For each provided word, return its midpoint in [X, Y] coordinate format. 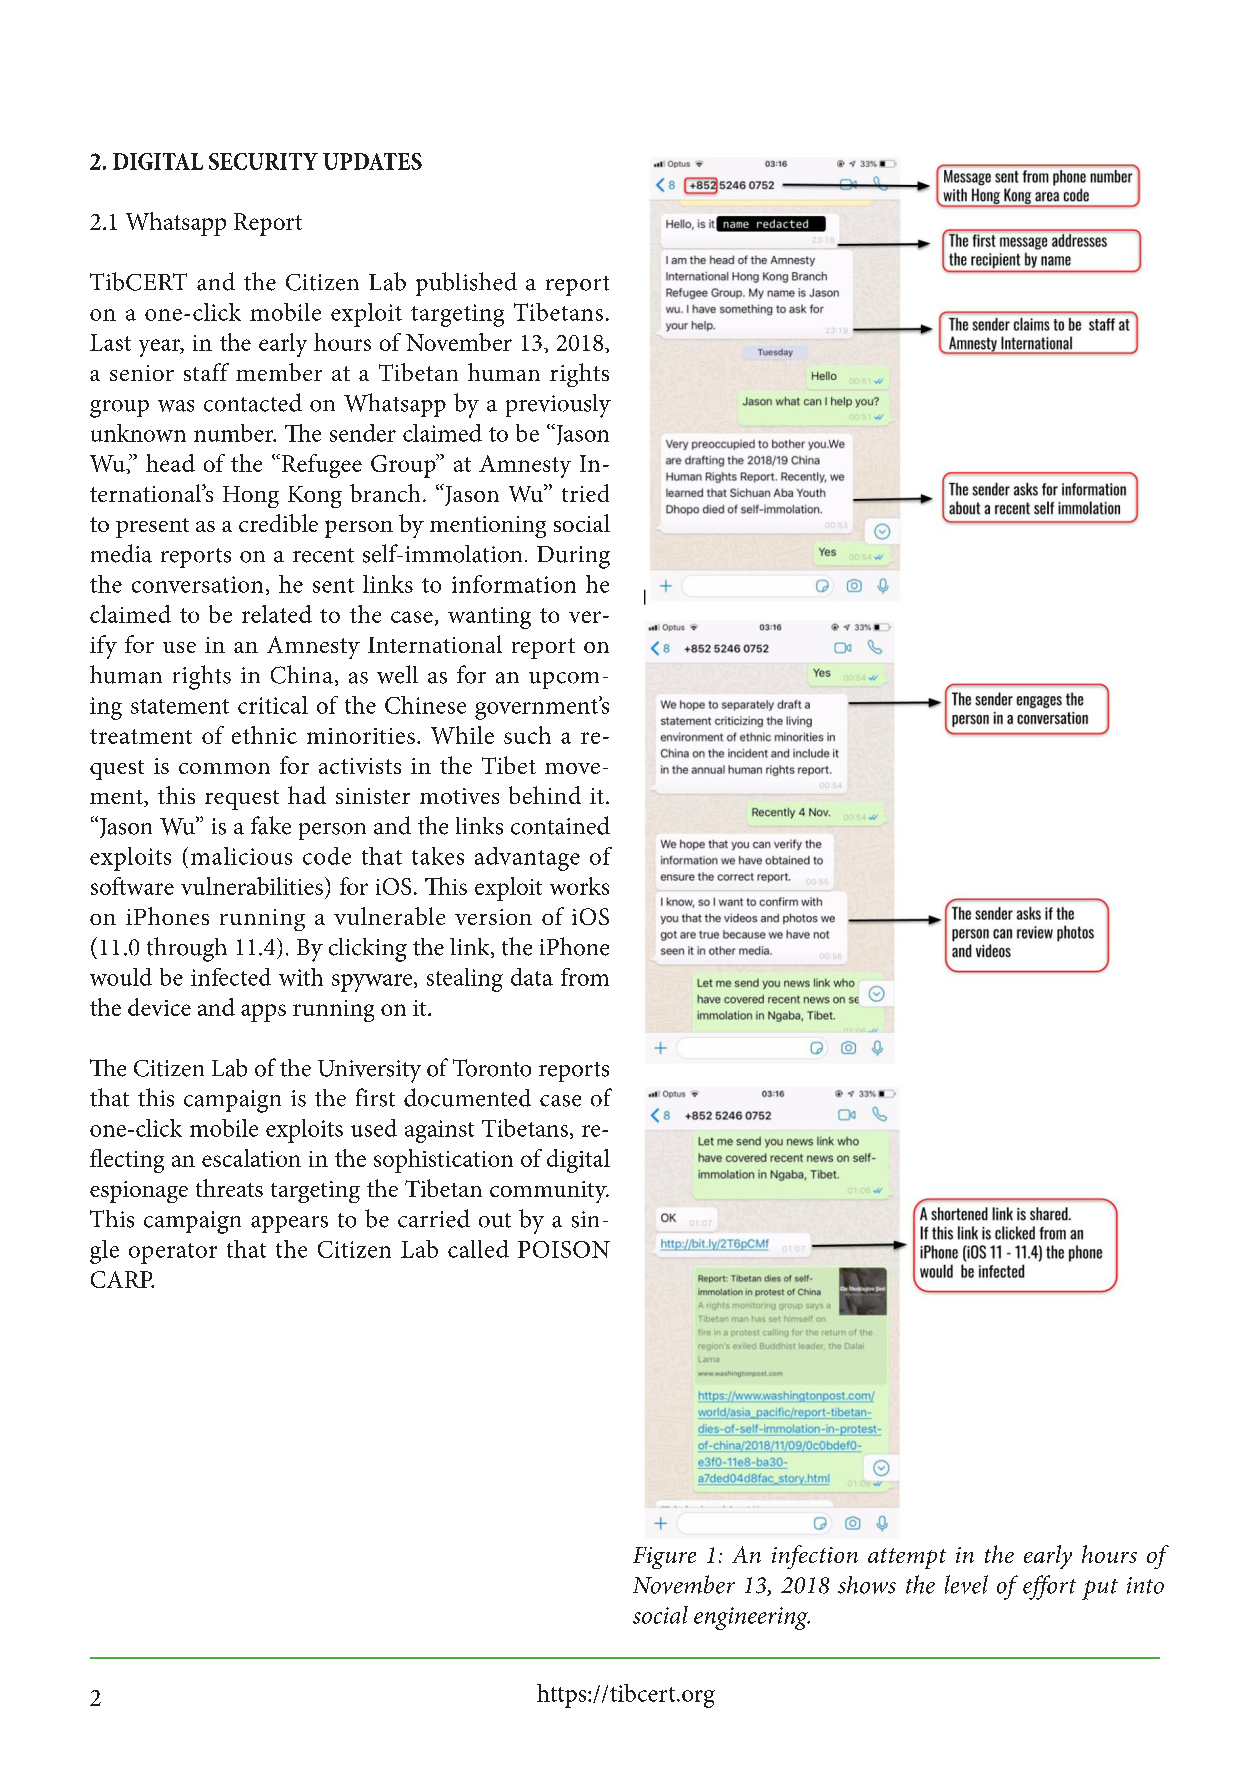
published [466, 284]
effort [1049, 1587]
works [579, 886]
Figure [664, 1558]
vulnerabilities [252, 886]
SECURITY [263, 161]
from [585, 977]
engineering [752, 1618]
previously [558, 406]
